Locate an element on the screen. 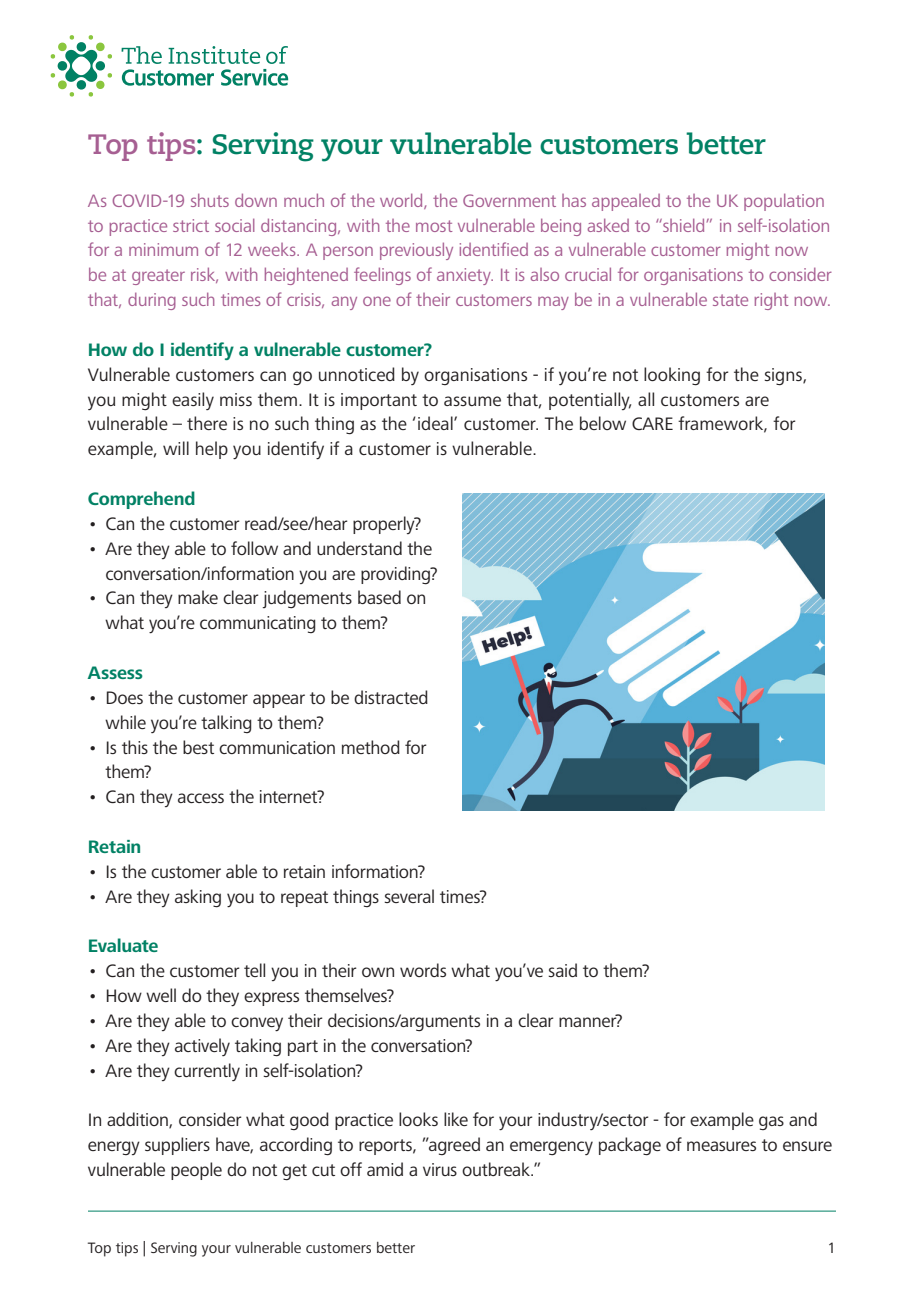  method is located at coordinates (371, 747).
